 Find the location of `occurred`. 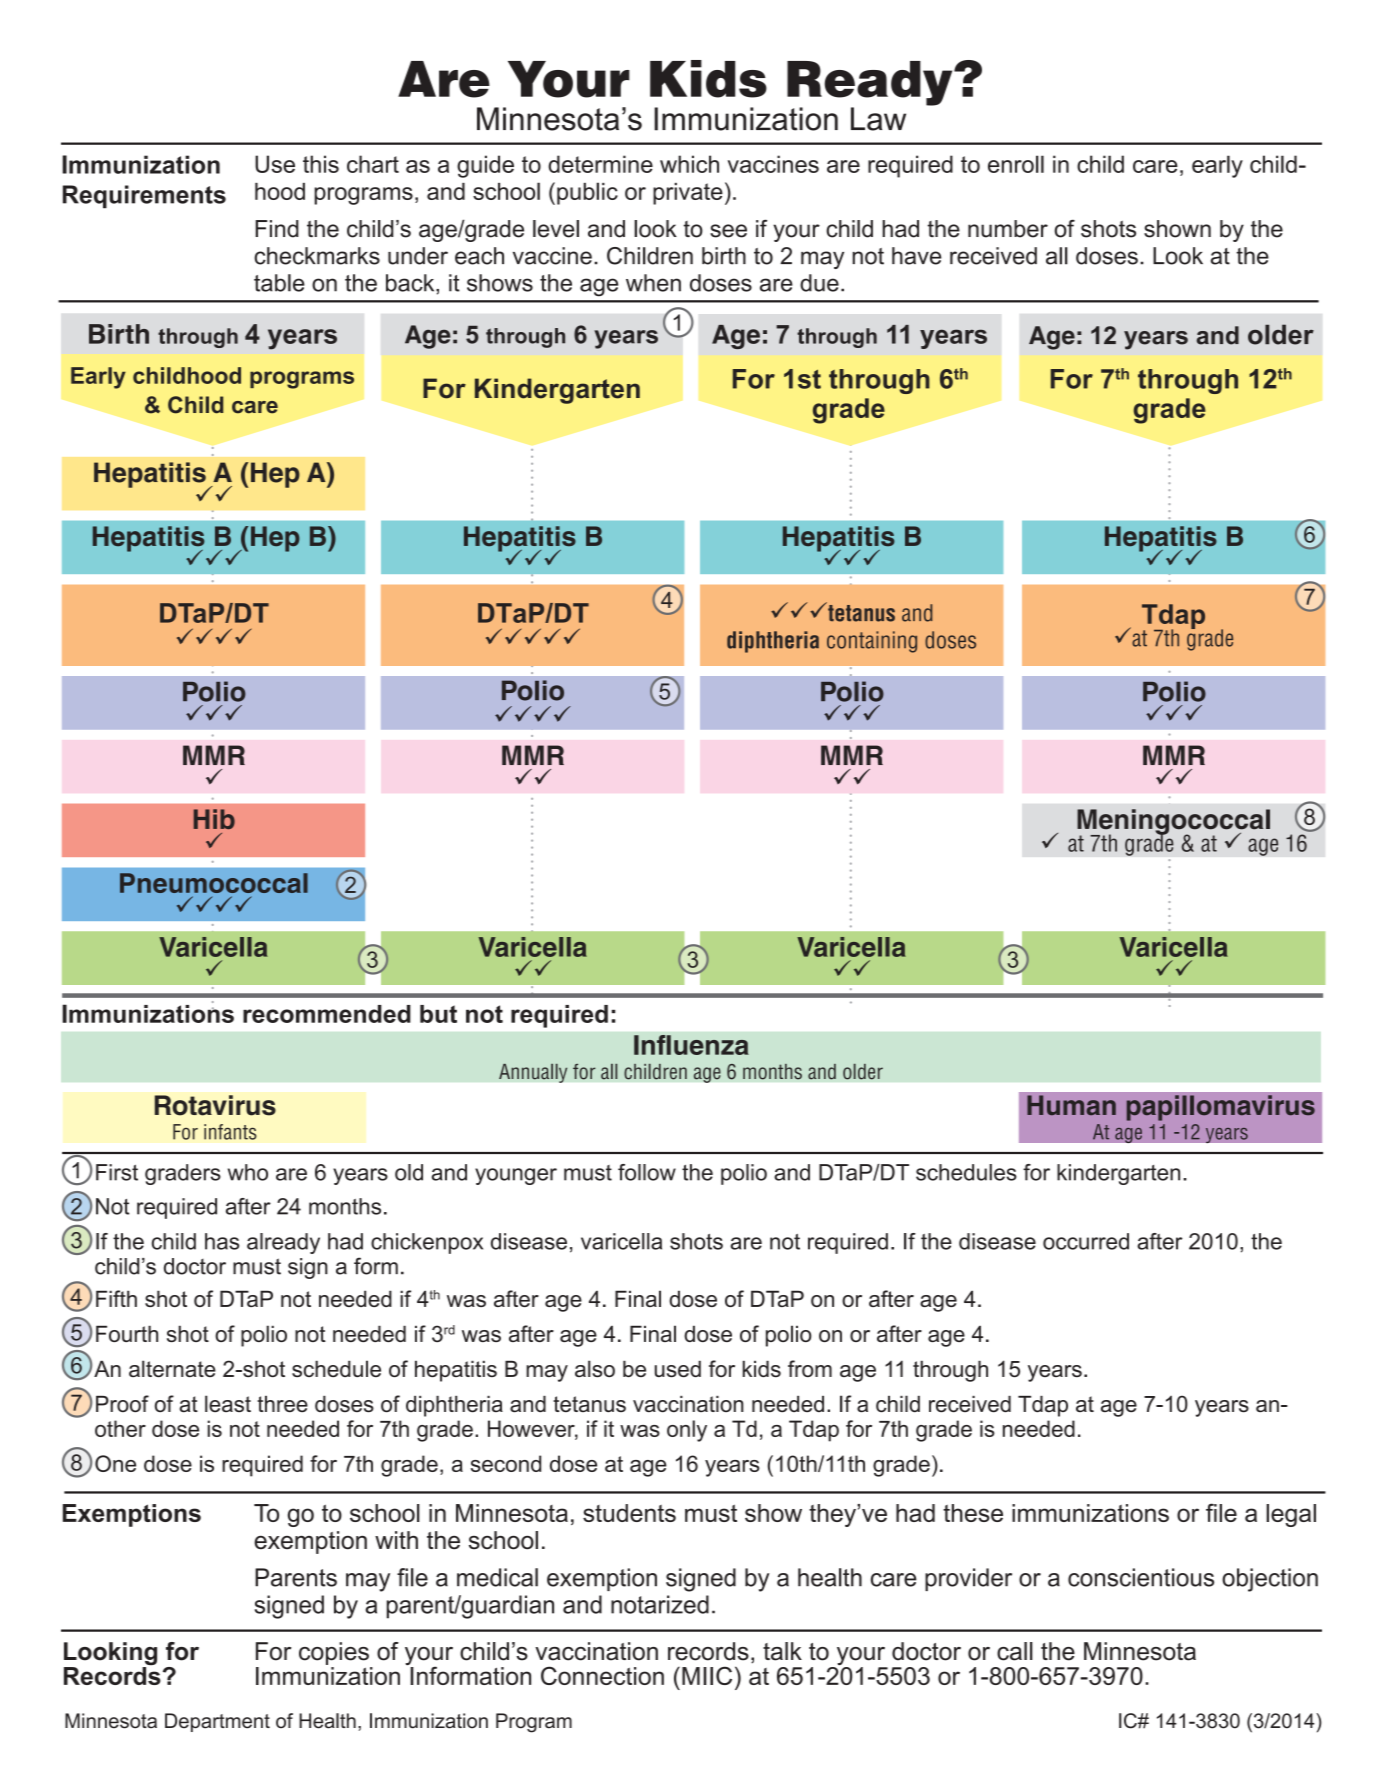

occurred is located at coordinates (1086, 1241).
